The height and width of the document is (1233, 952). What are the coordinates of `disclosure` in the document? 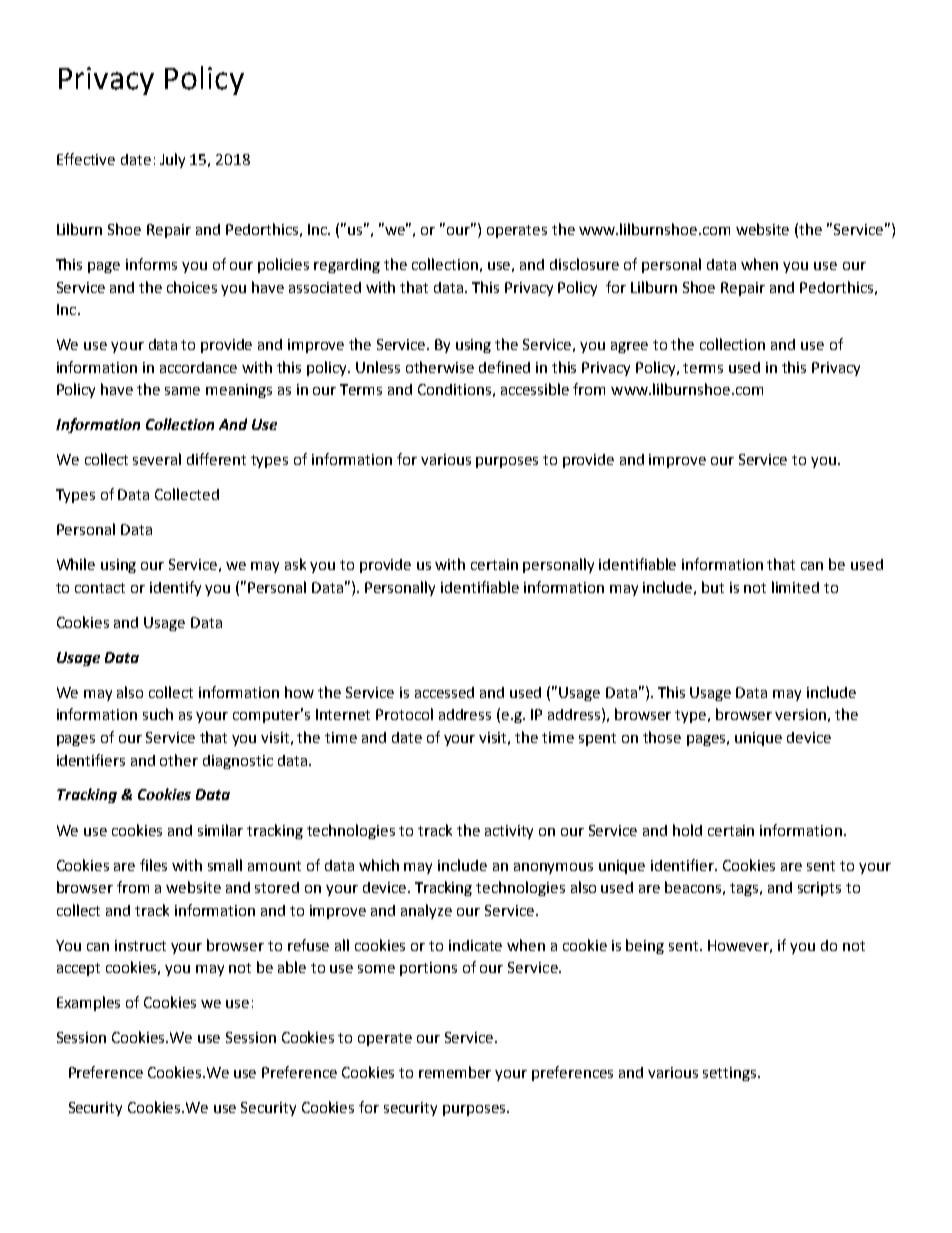 It's located at (584, 264).
